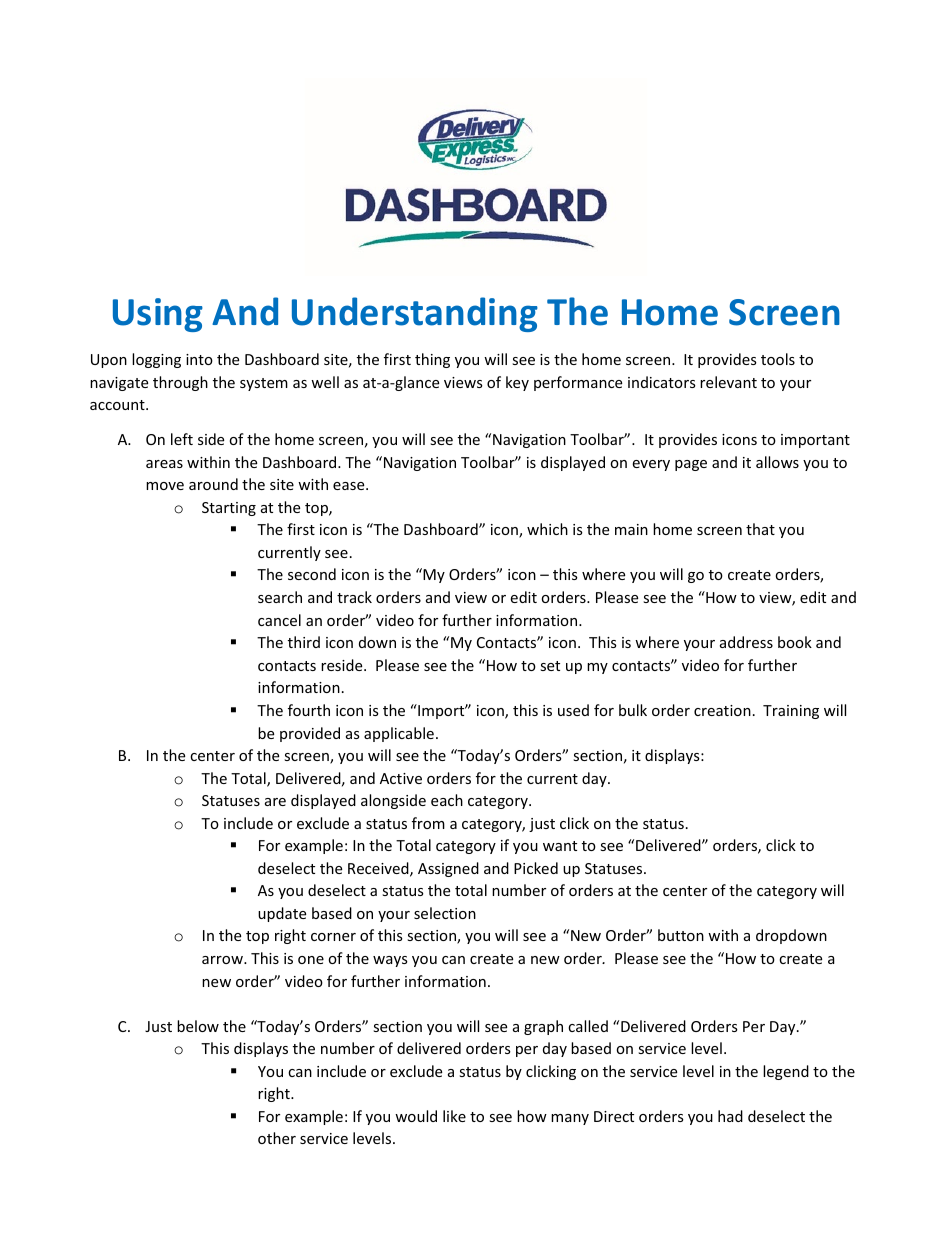  Describe the element at coordinates (354, 597) in the screenshot. I see `track` at that location.
